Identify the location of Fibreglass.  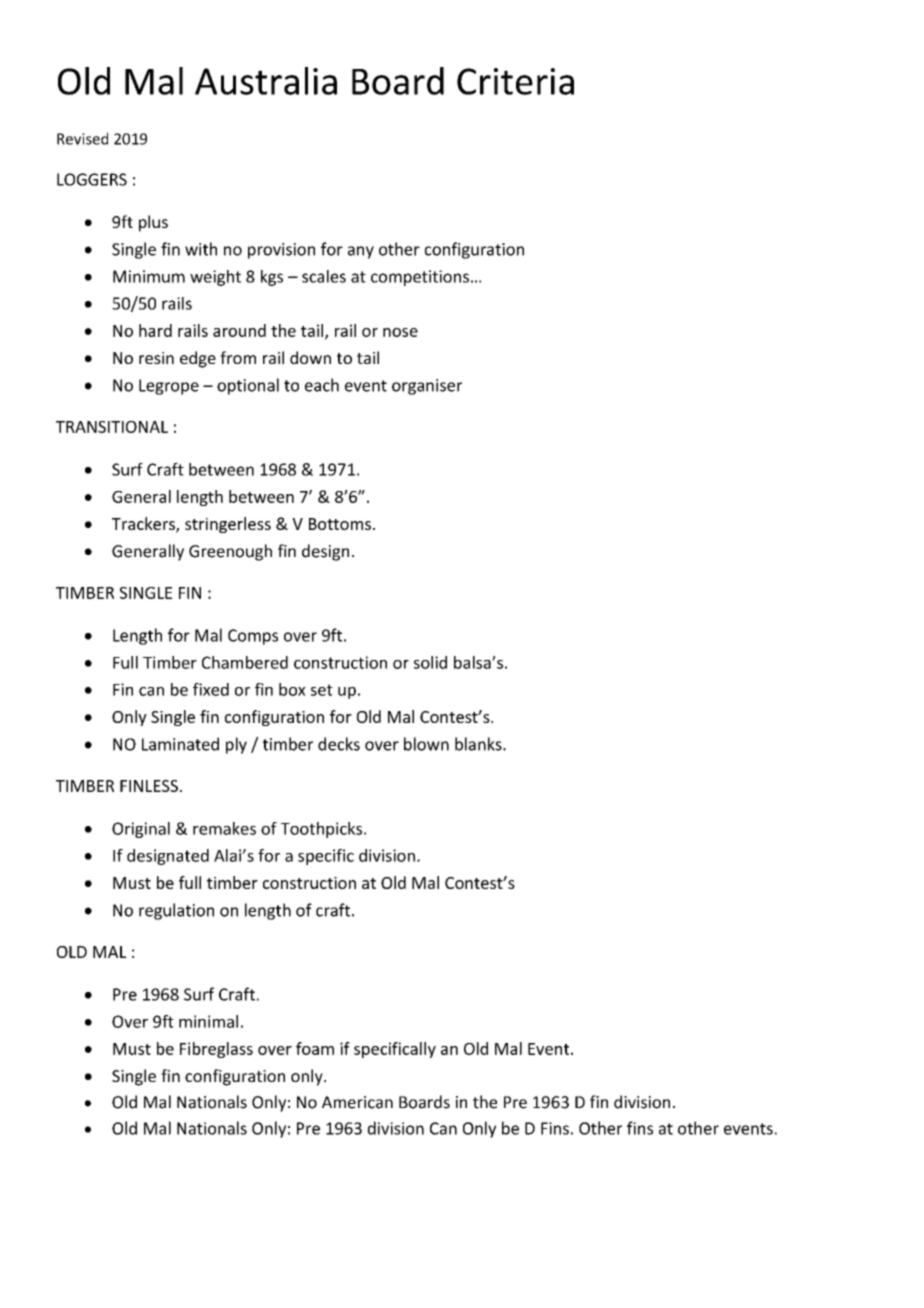
(216, 1050).
